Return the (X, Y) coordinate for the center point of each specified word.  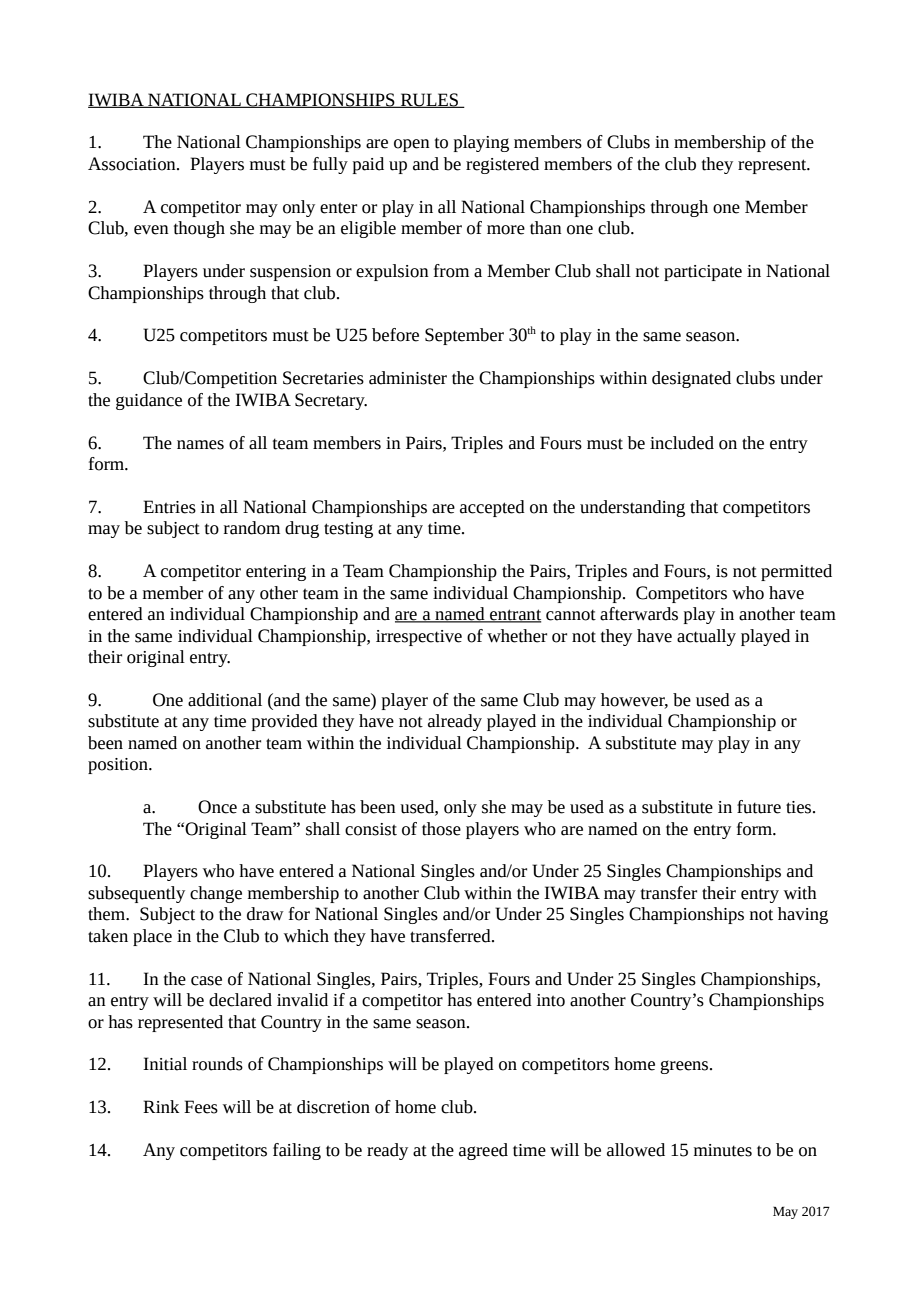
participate (703, 273)
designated (691, 379)
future (759, 807)
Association (133, 164)
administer (408, 378)
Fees (201, 1107)
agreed (483, 1151)
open (412, 145)
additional (225, 700)
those (441, 829)
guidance (149, 401)
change (216, 894)
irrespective (419, 638)
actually (706, 637)
